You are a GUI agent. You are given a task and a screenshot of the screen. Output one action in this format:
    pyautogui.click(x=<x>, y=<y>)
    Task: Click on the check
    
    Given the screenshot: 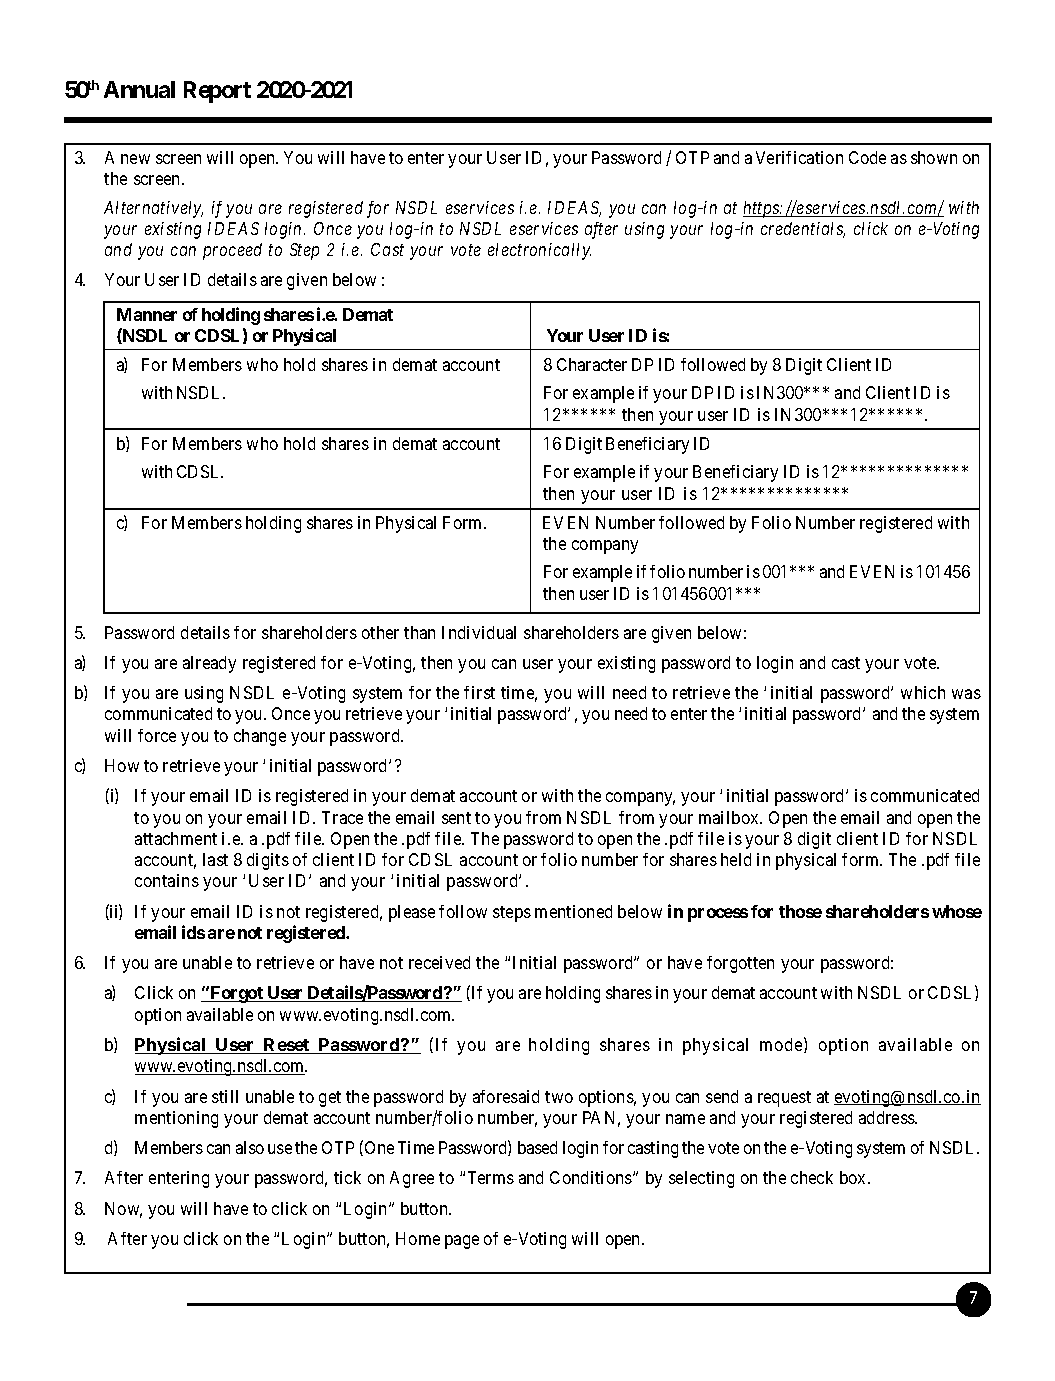 What is the action you would take?
    pyautogui.click(x=812, y=1177)
